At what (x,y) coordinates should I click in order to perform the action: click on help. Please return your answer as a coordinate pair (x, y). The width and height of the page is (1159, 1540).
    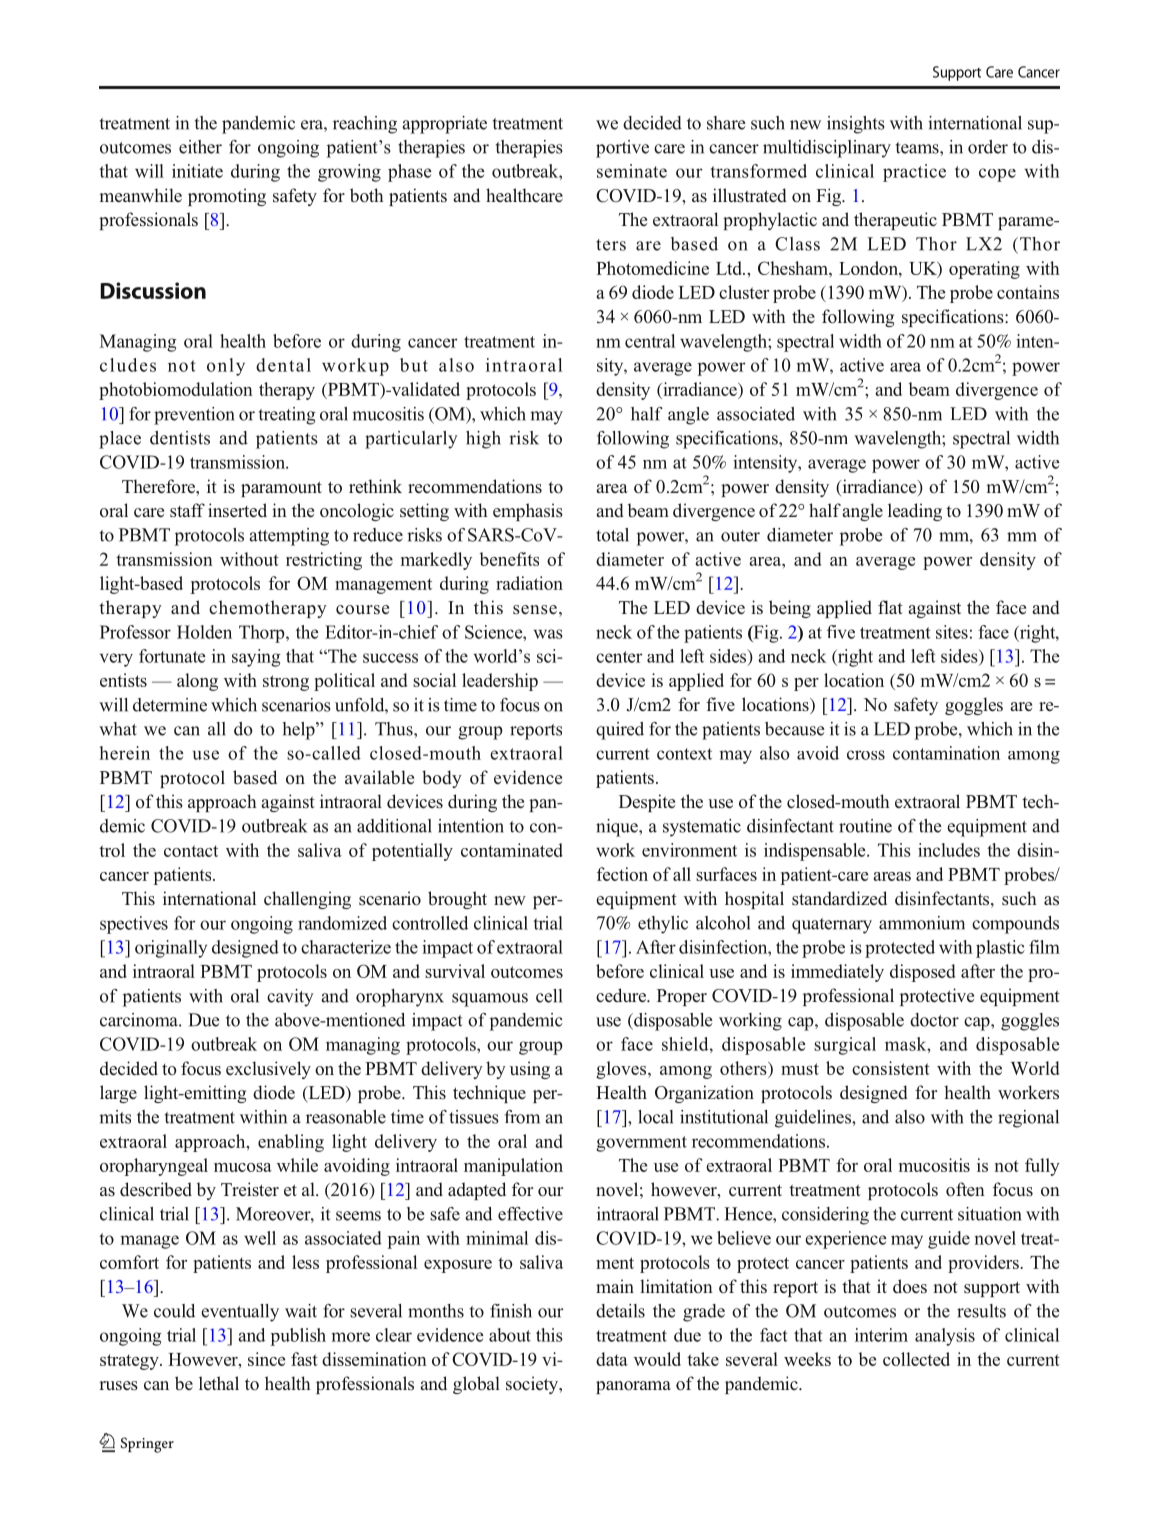
    Looking at the image, I should click on (300, 731).
